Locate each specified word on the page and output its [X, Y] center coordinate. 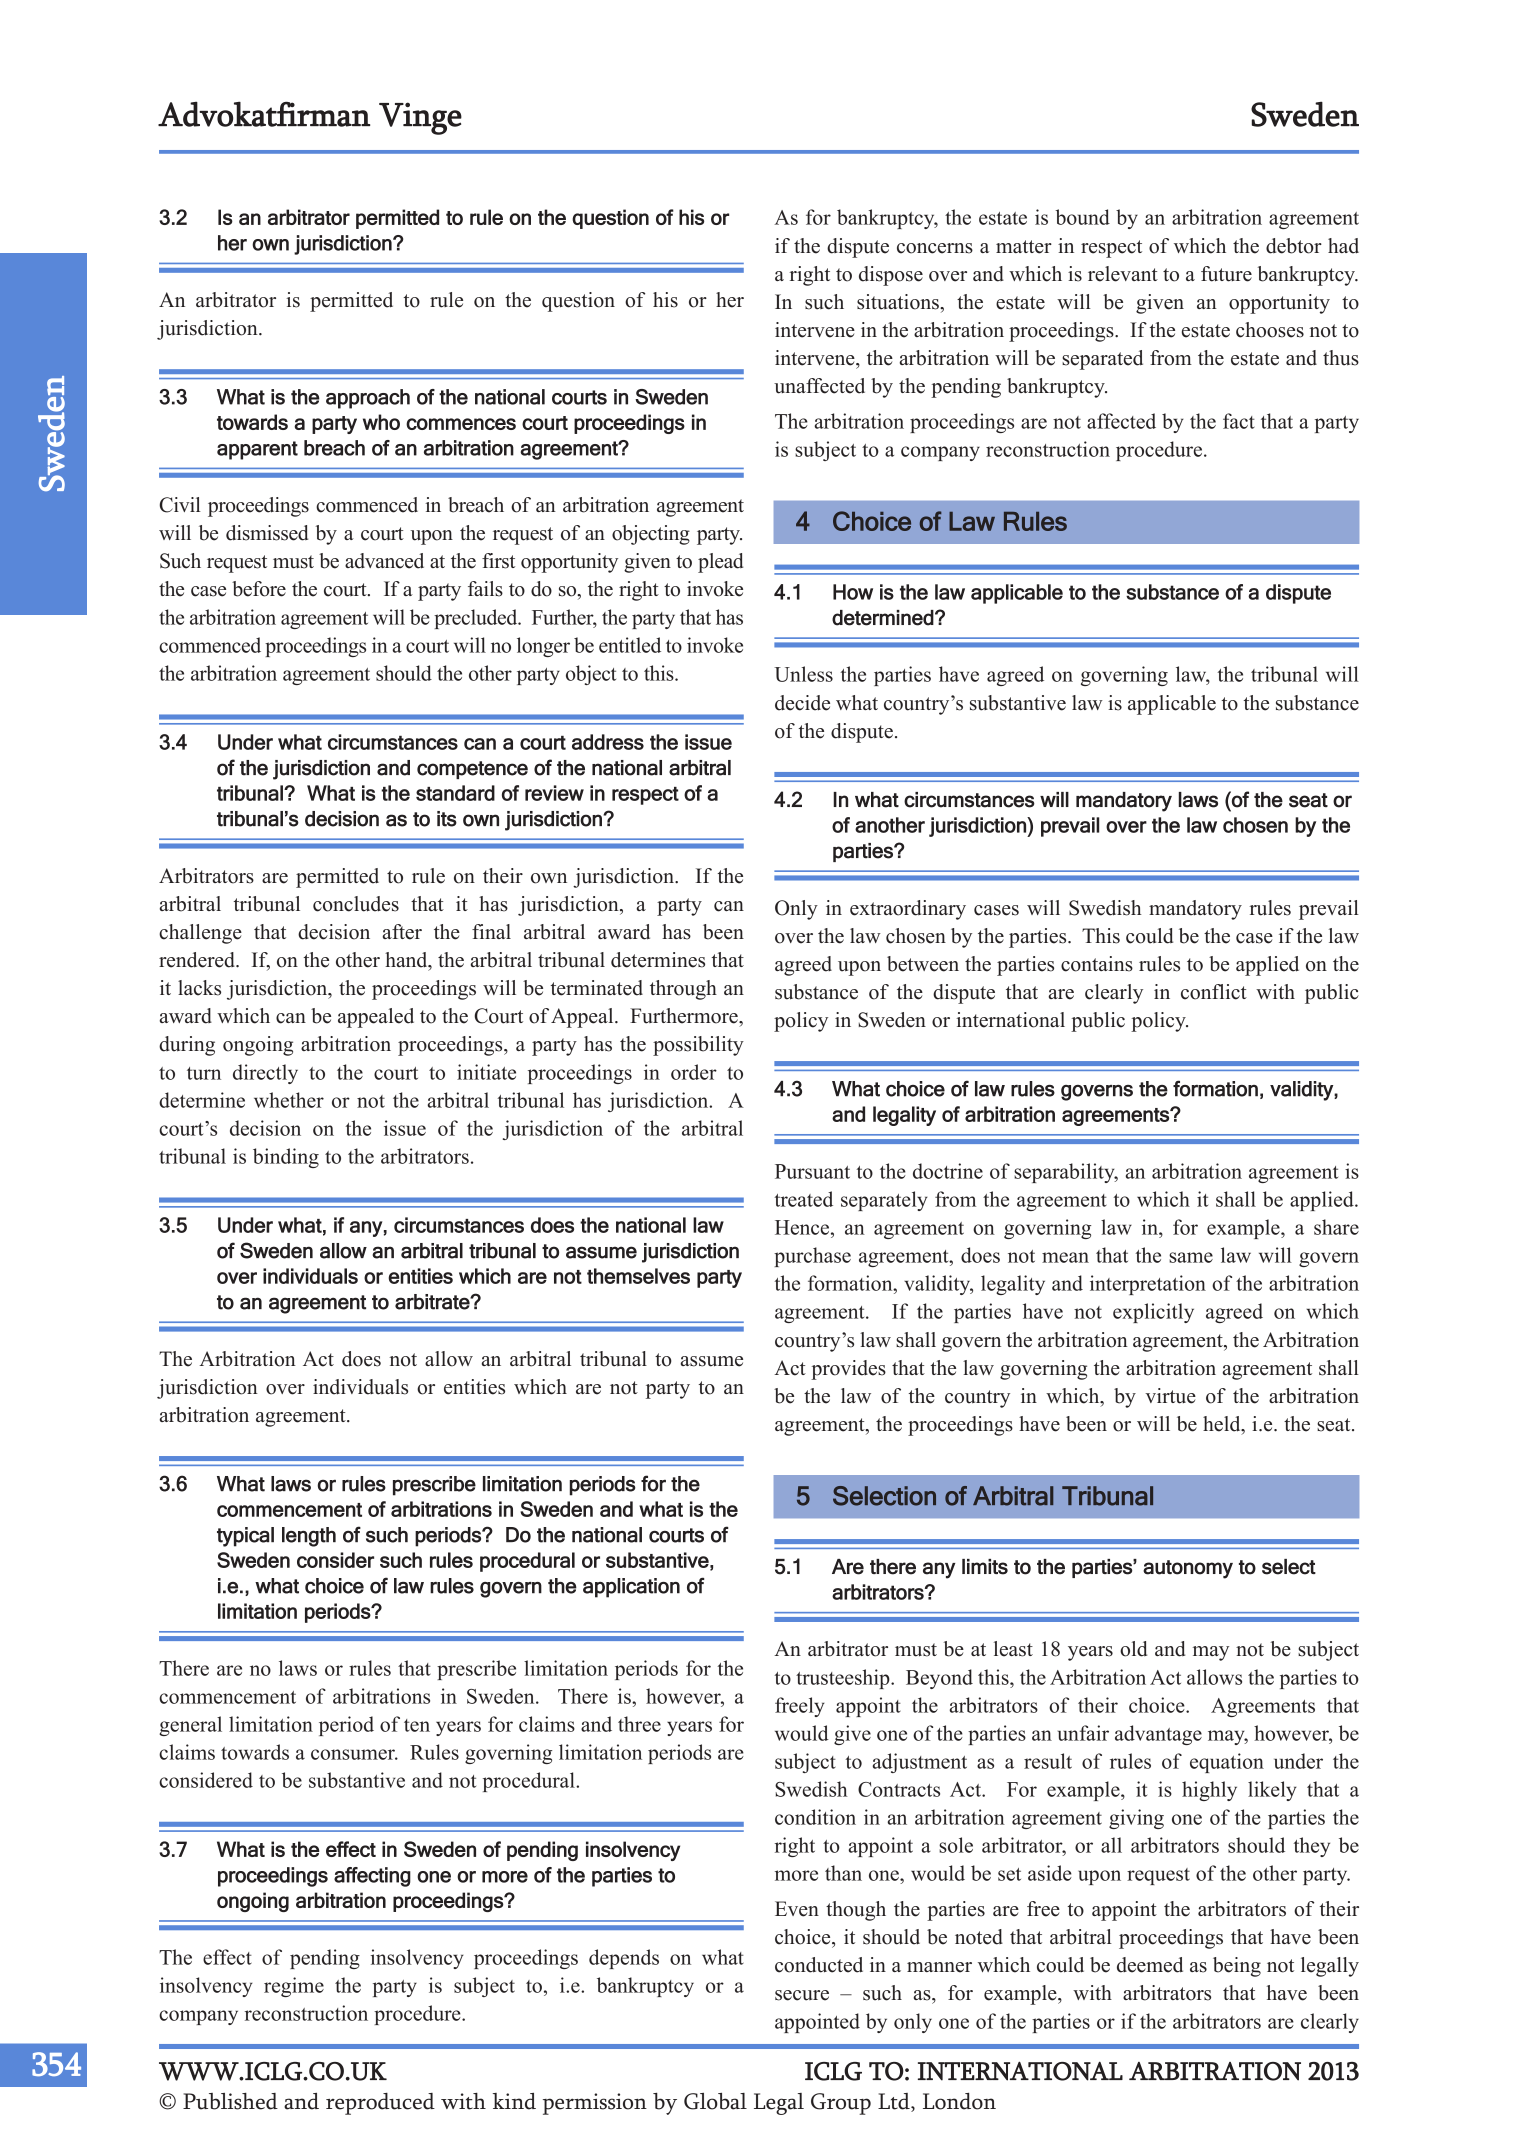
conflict [1214, 992]
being [1237, 1967]
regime [294, 1987]
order [694, 1072]
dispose [891, 276]
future [1226, 274]
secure [802, 1995]
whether [289, 1100]
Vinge [420, 118]
